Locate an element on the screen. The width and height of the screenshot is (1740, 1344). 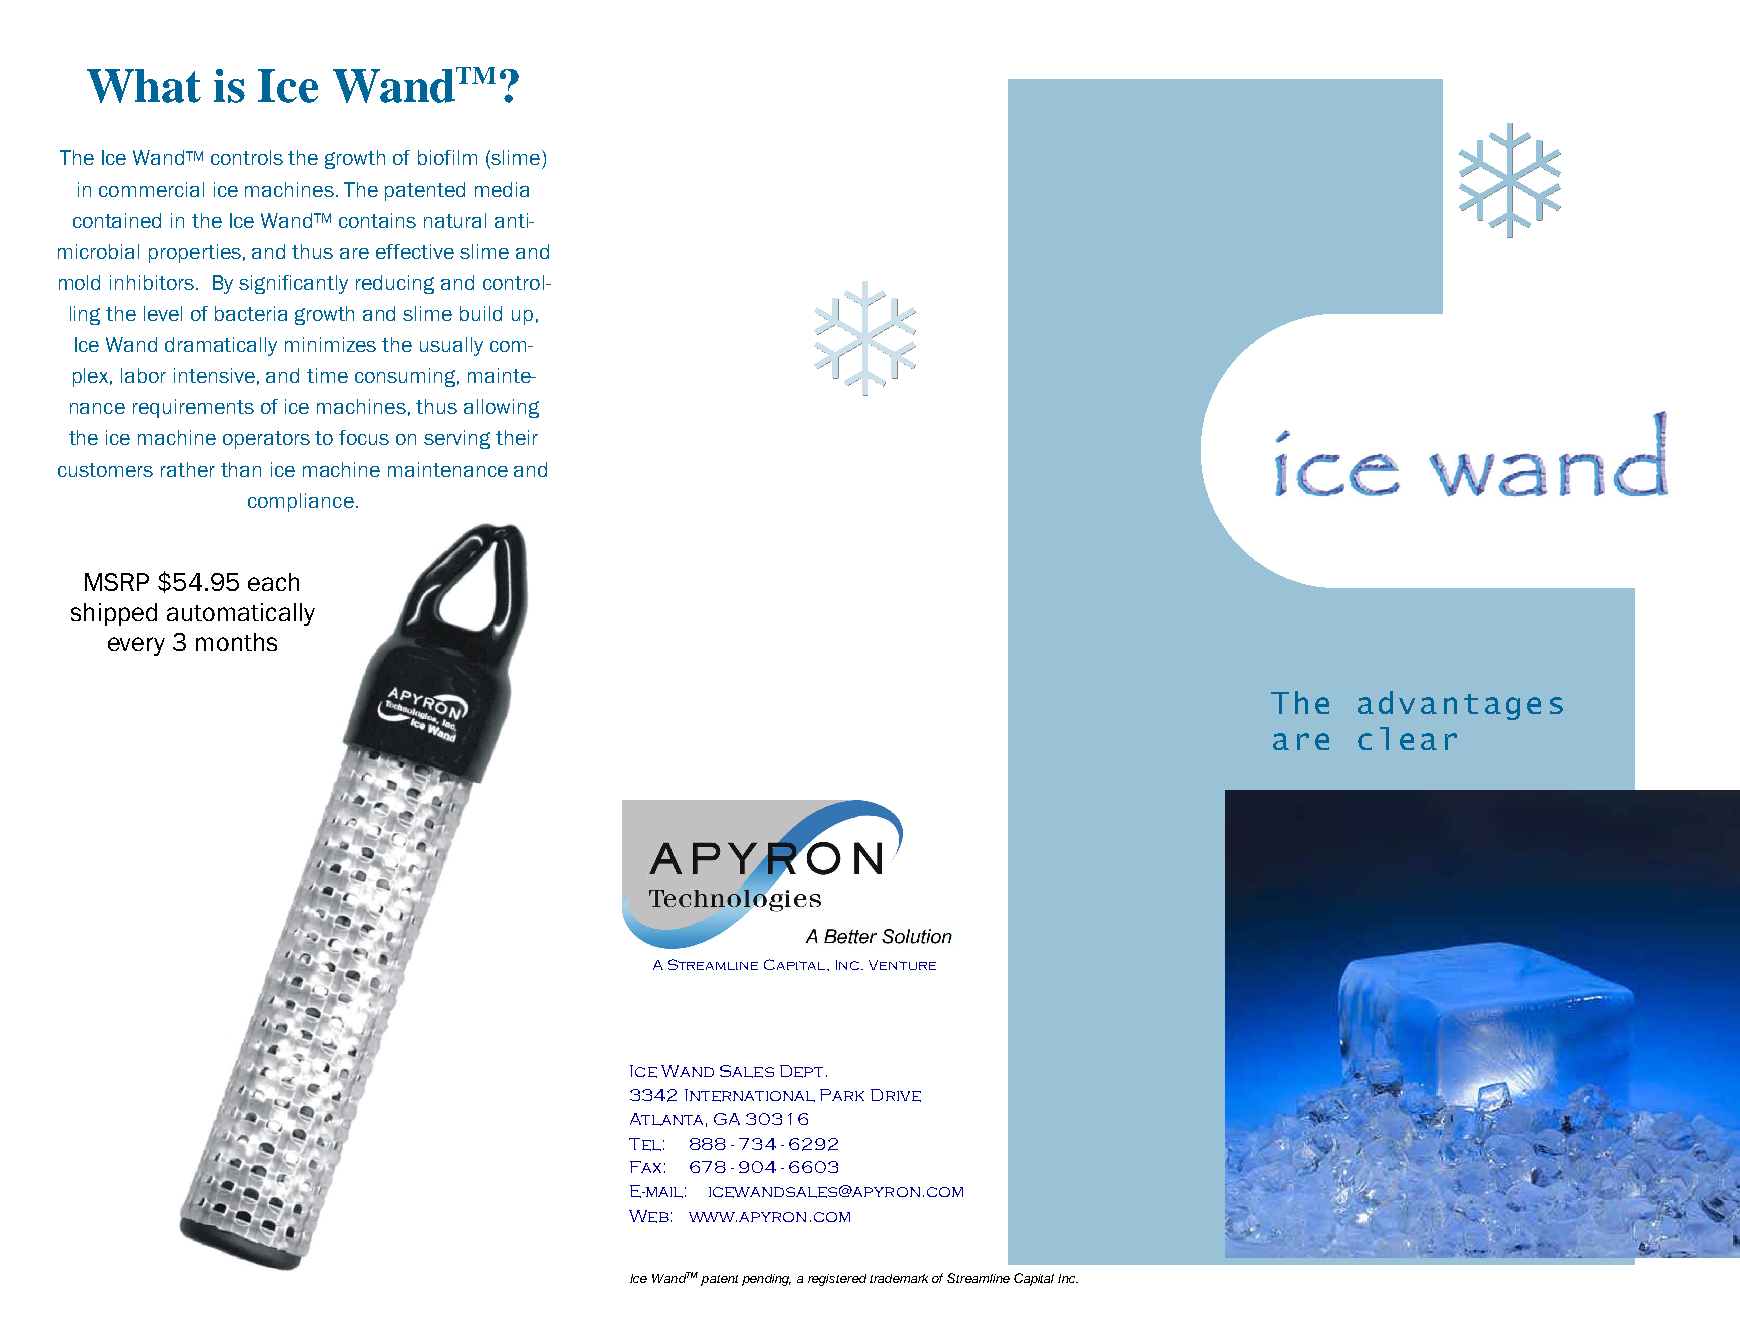
What is located at coordinates (144, 86).
